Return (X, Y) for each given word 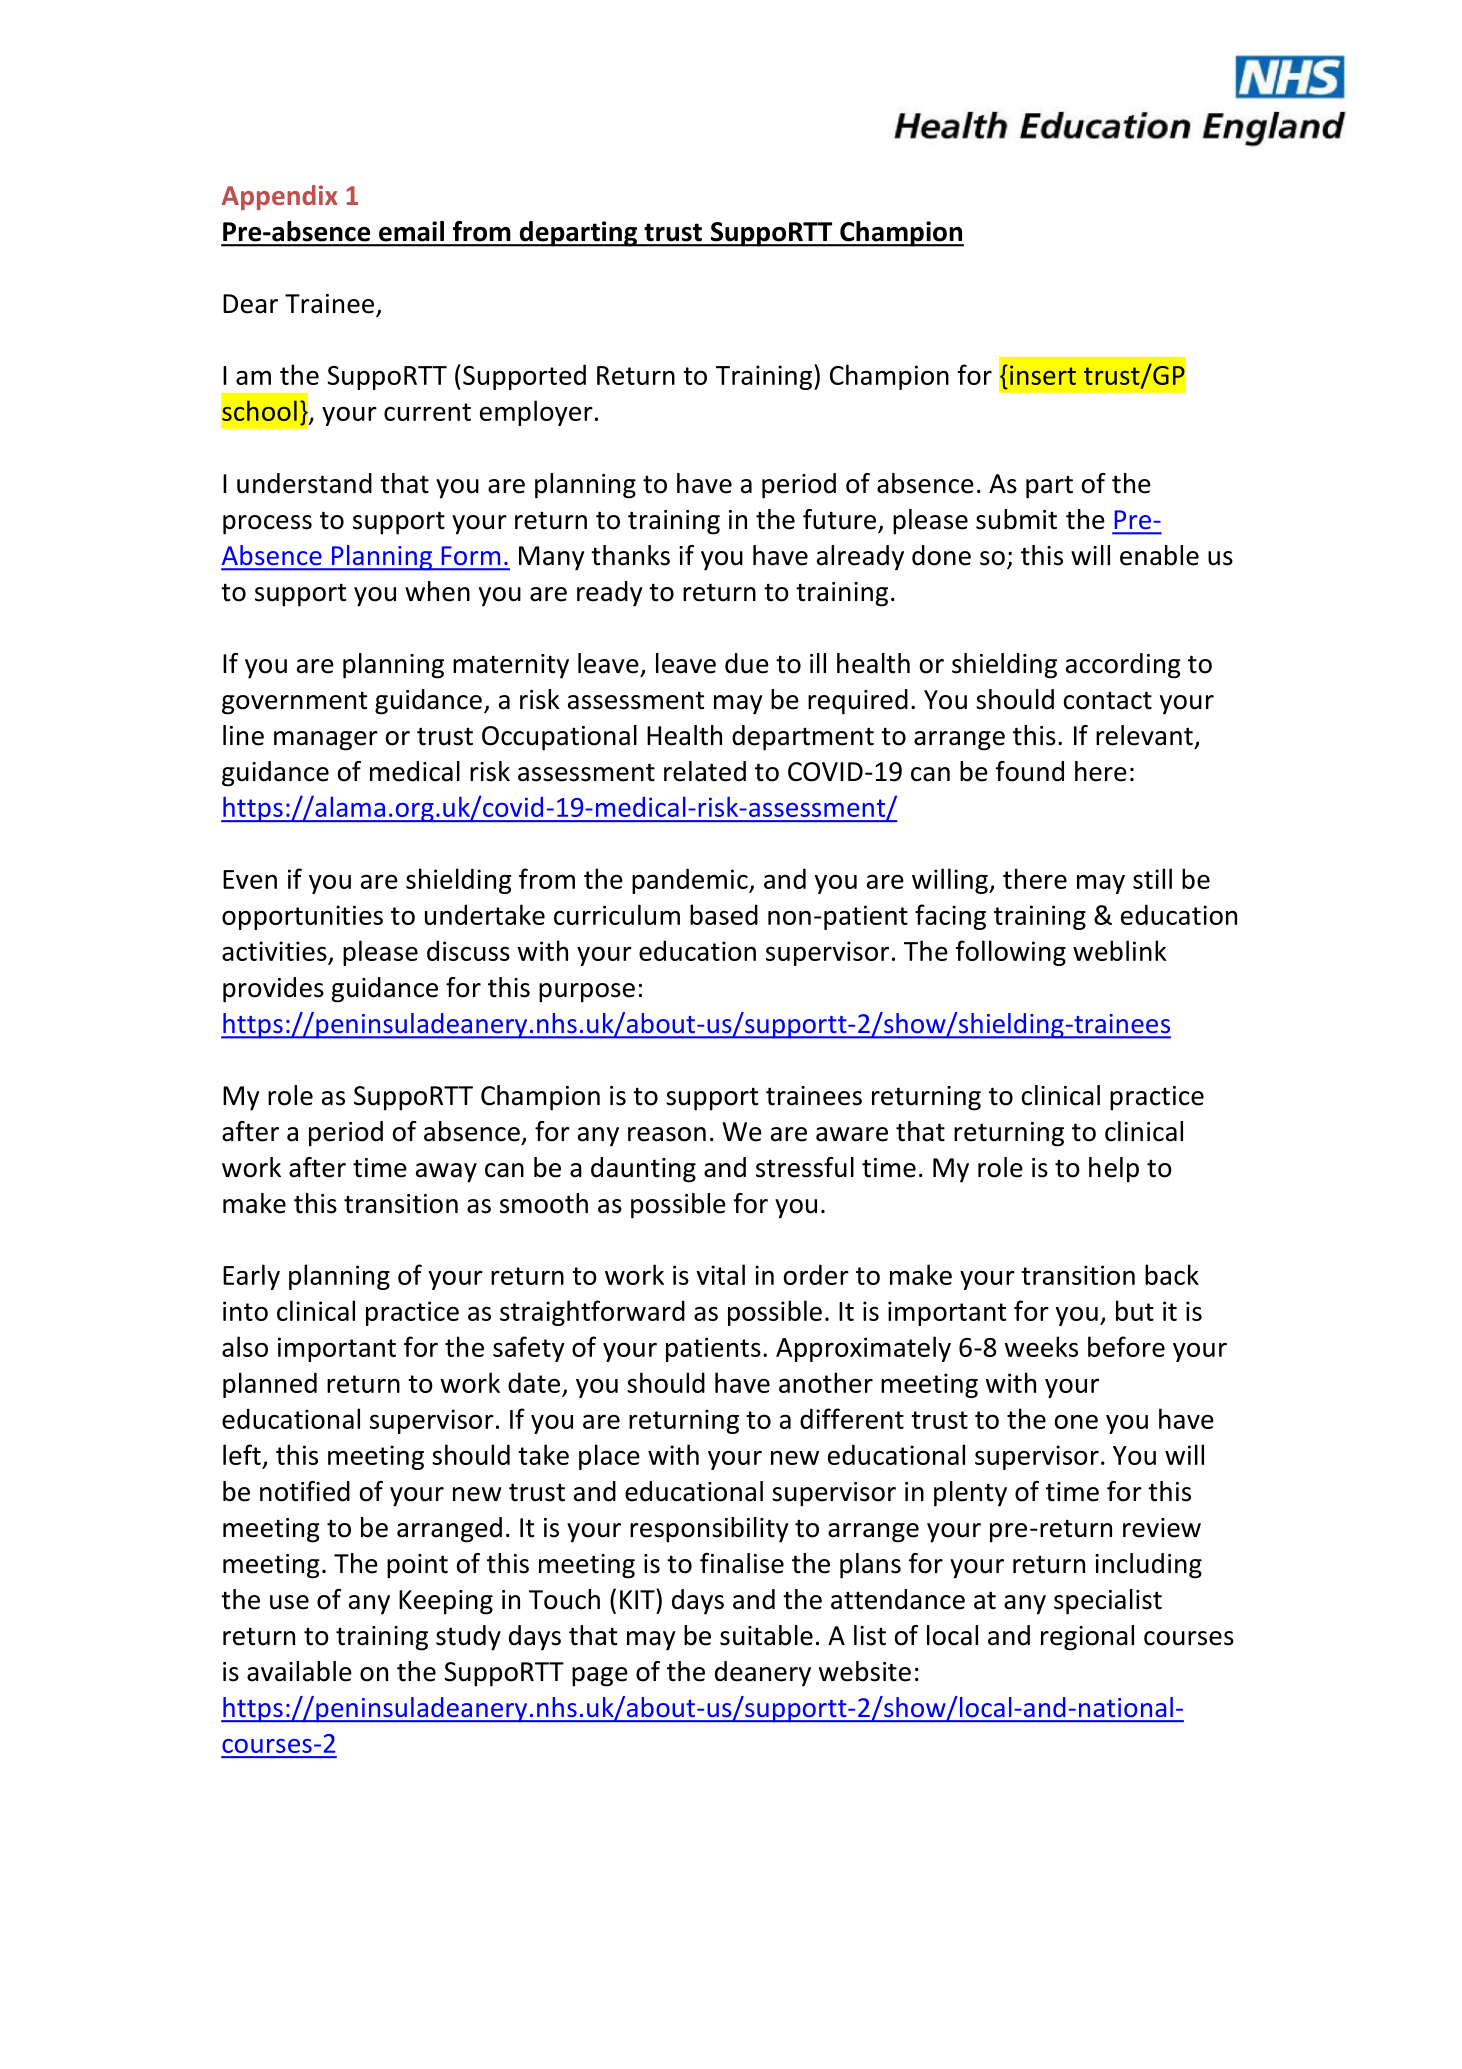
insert (1043, 375)
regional (1087, 1638)
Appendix (280, 197)
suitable (766, 1635)
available (299, 1671)
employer (536, 413)
